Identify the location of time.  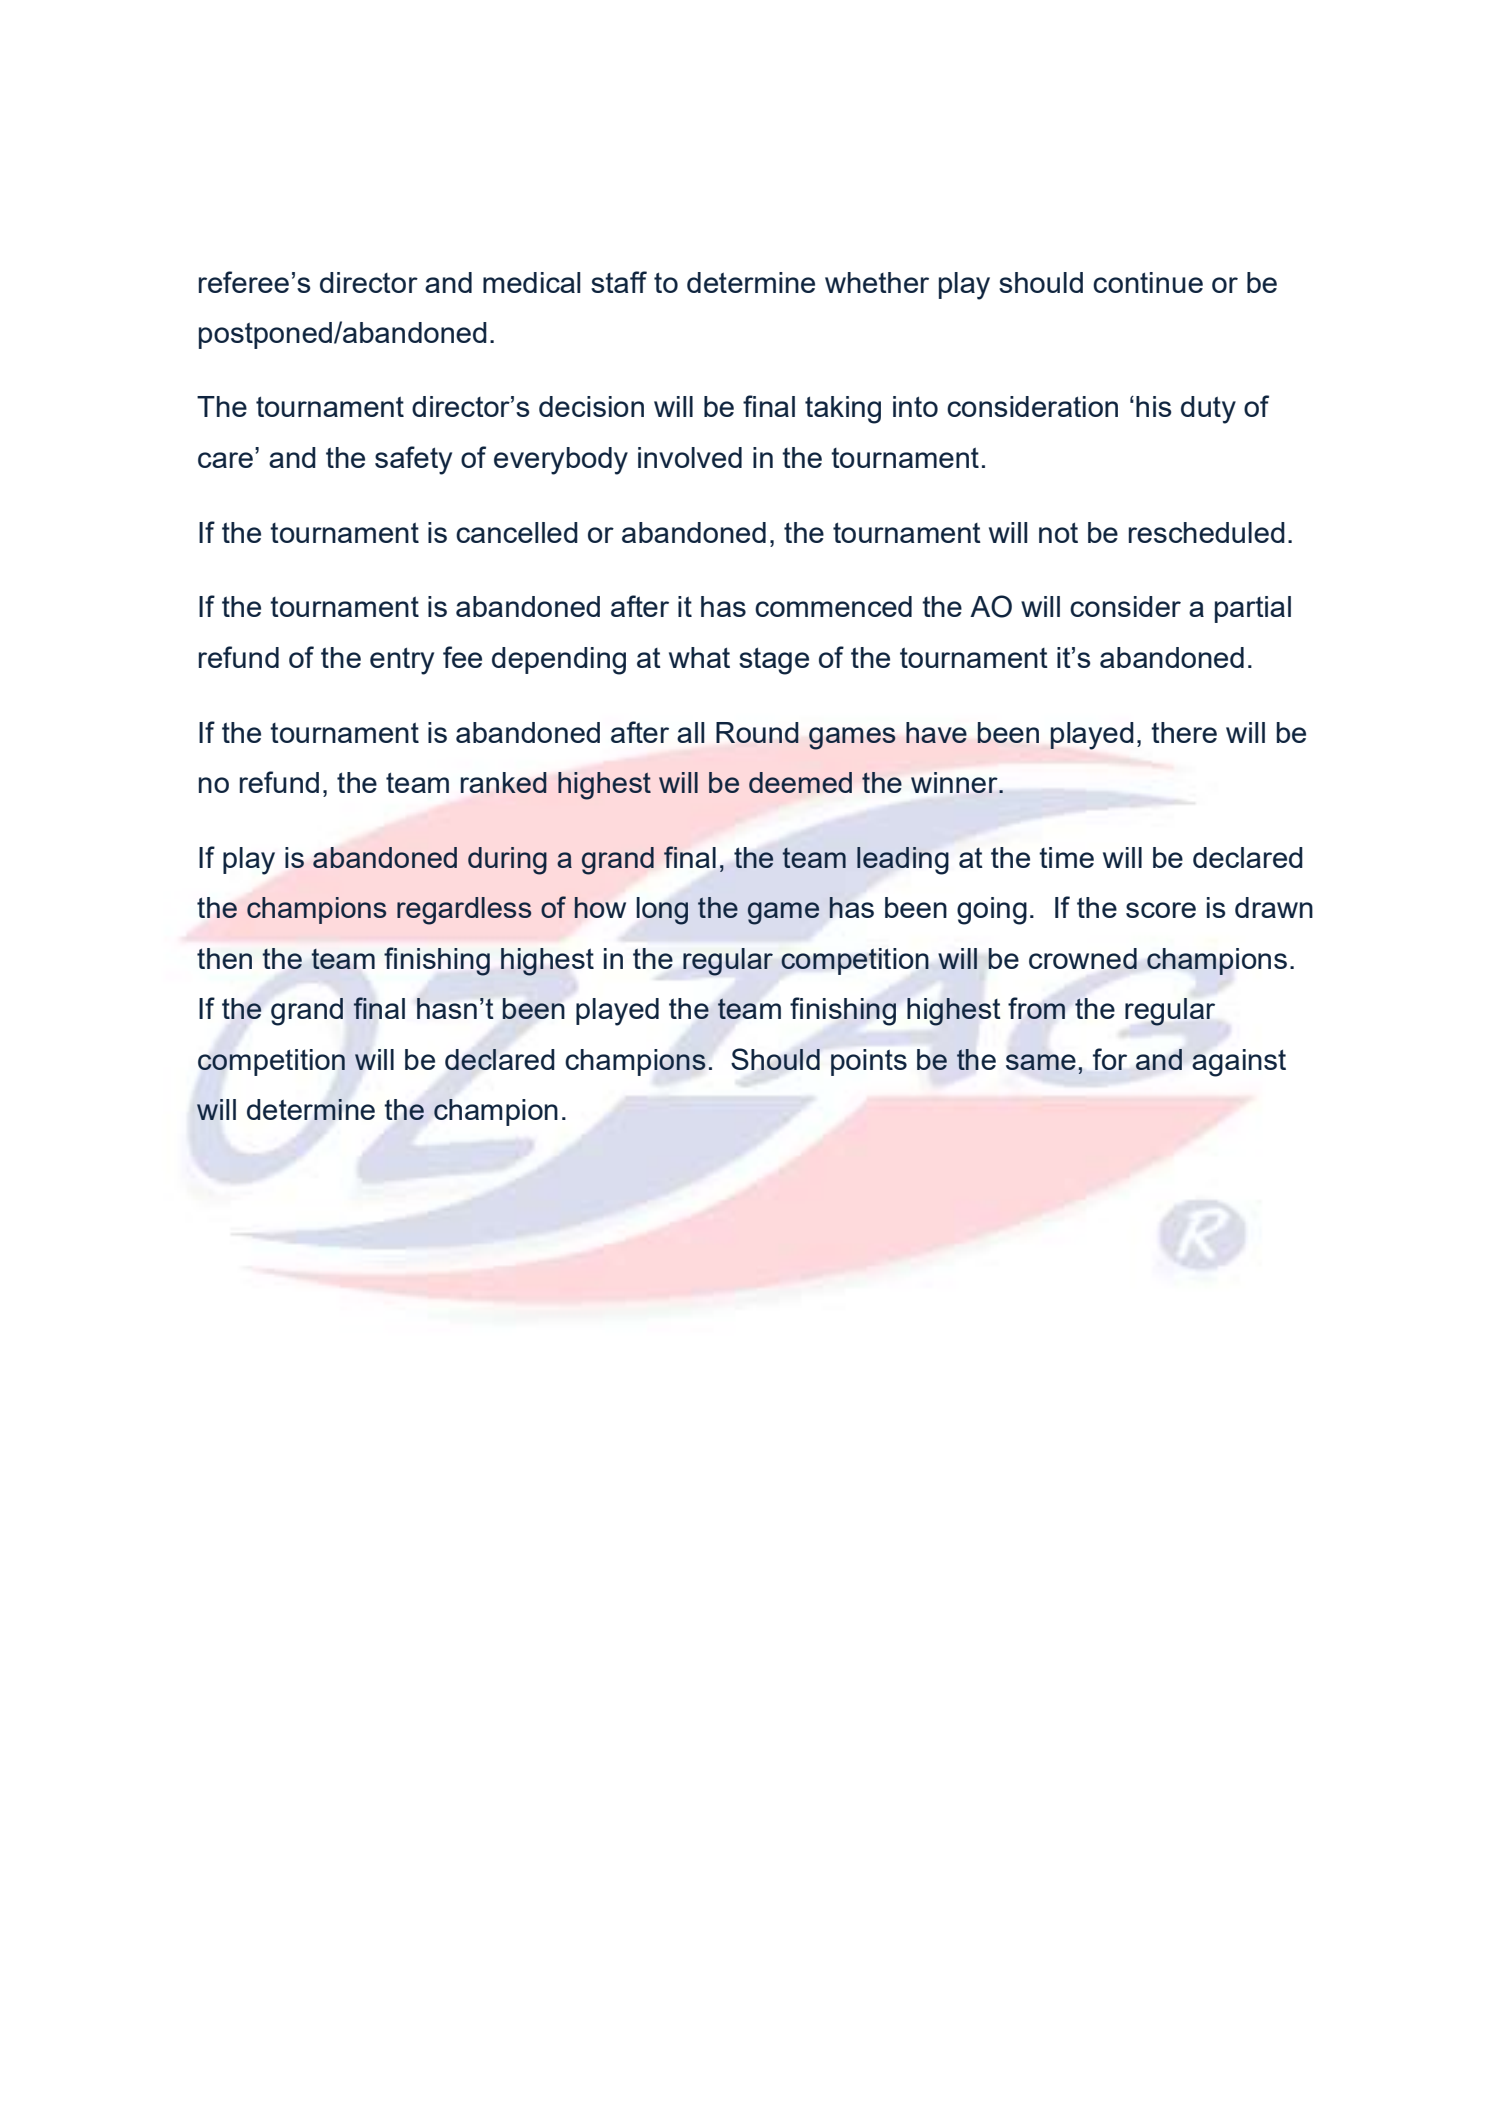
(1066, 857).
